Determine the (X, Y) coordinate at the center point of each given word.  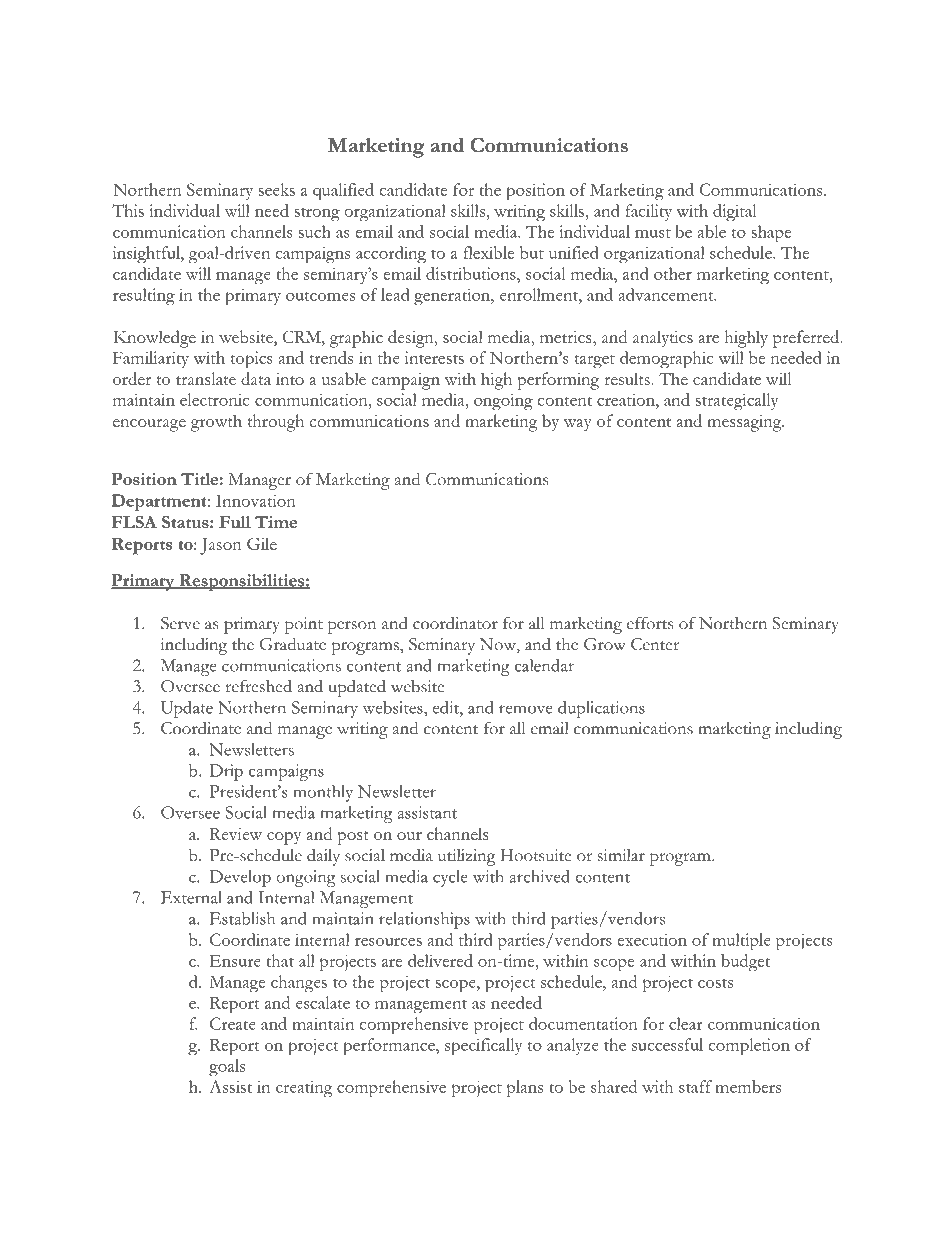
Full (235, 522)
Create (233, 1023)
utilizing (467, 857)
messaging (745, 423)
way (578, 425)
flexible (488, 252)
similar (621, 855)
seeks (277, 189)
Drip (226, 772)
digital (734, 213)
